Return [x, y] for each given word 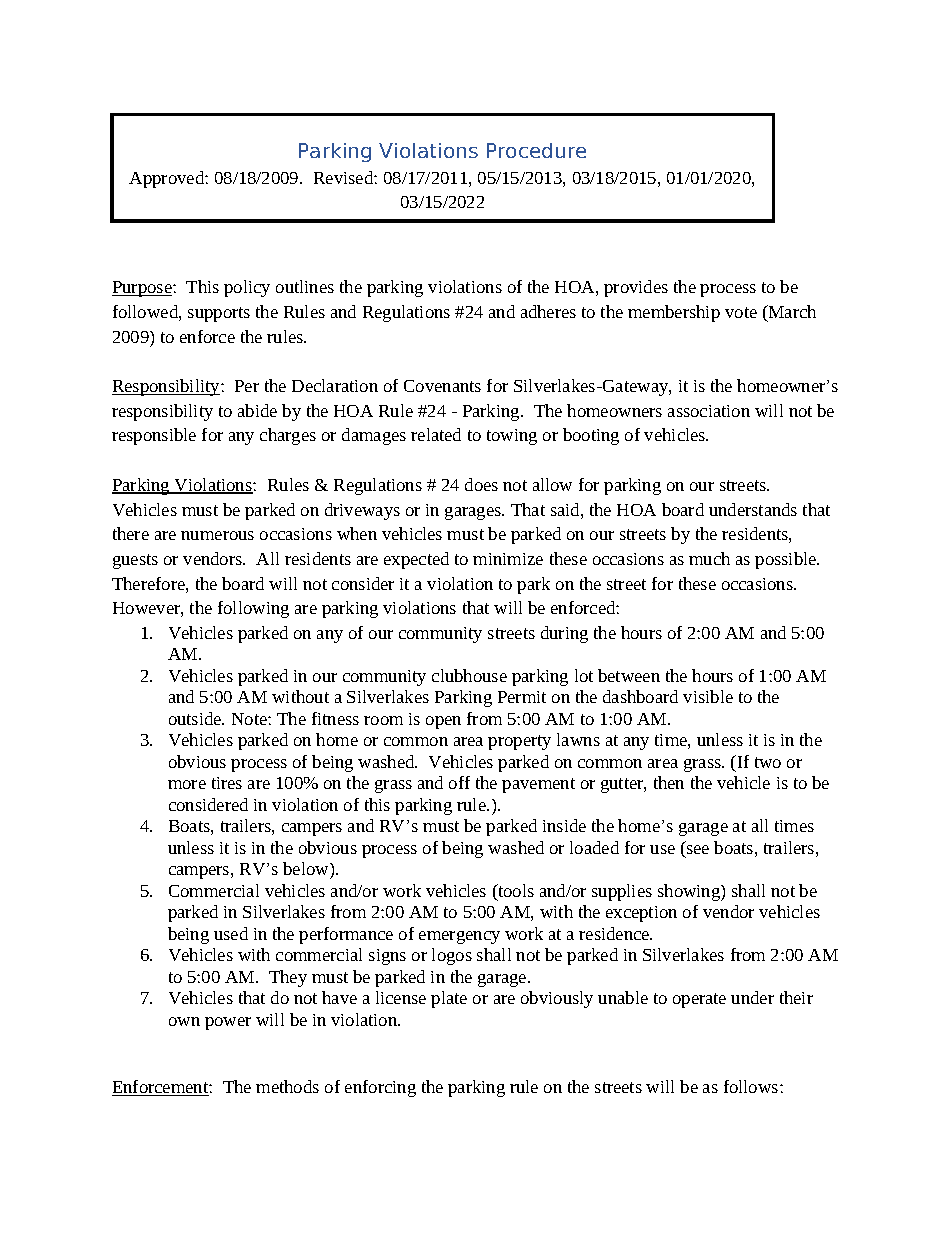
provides [636, 288]
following [253, 609]
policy [247, 288]
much [709, 558]
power [228, 1023]
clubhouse [469, 675]
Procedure [536, 150]
